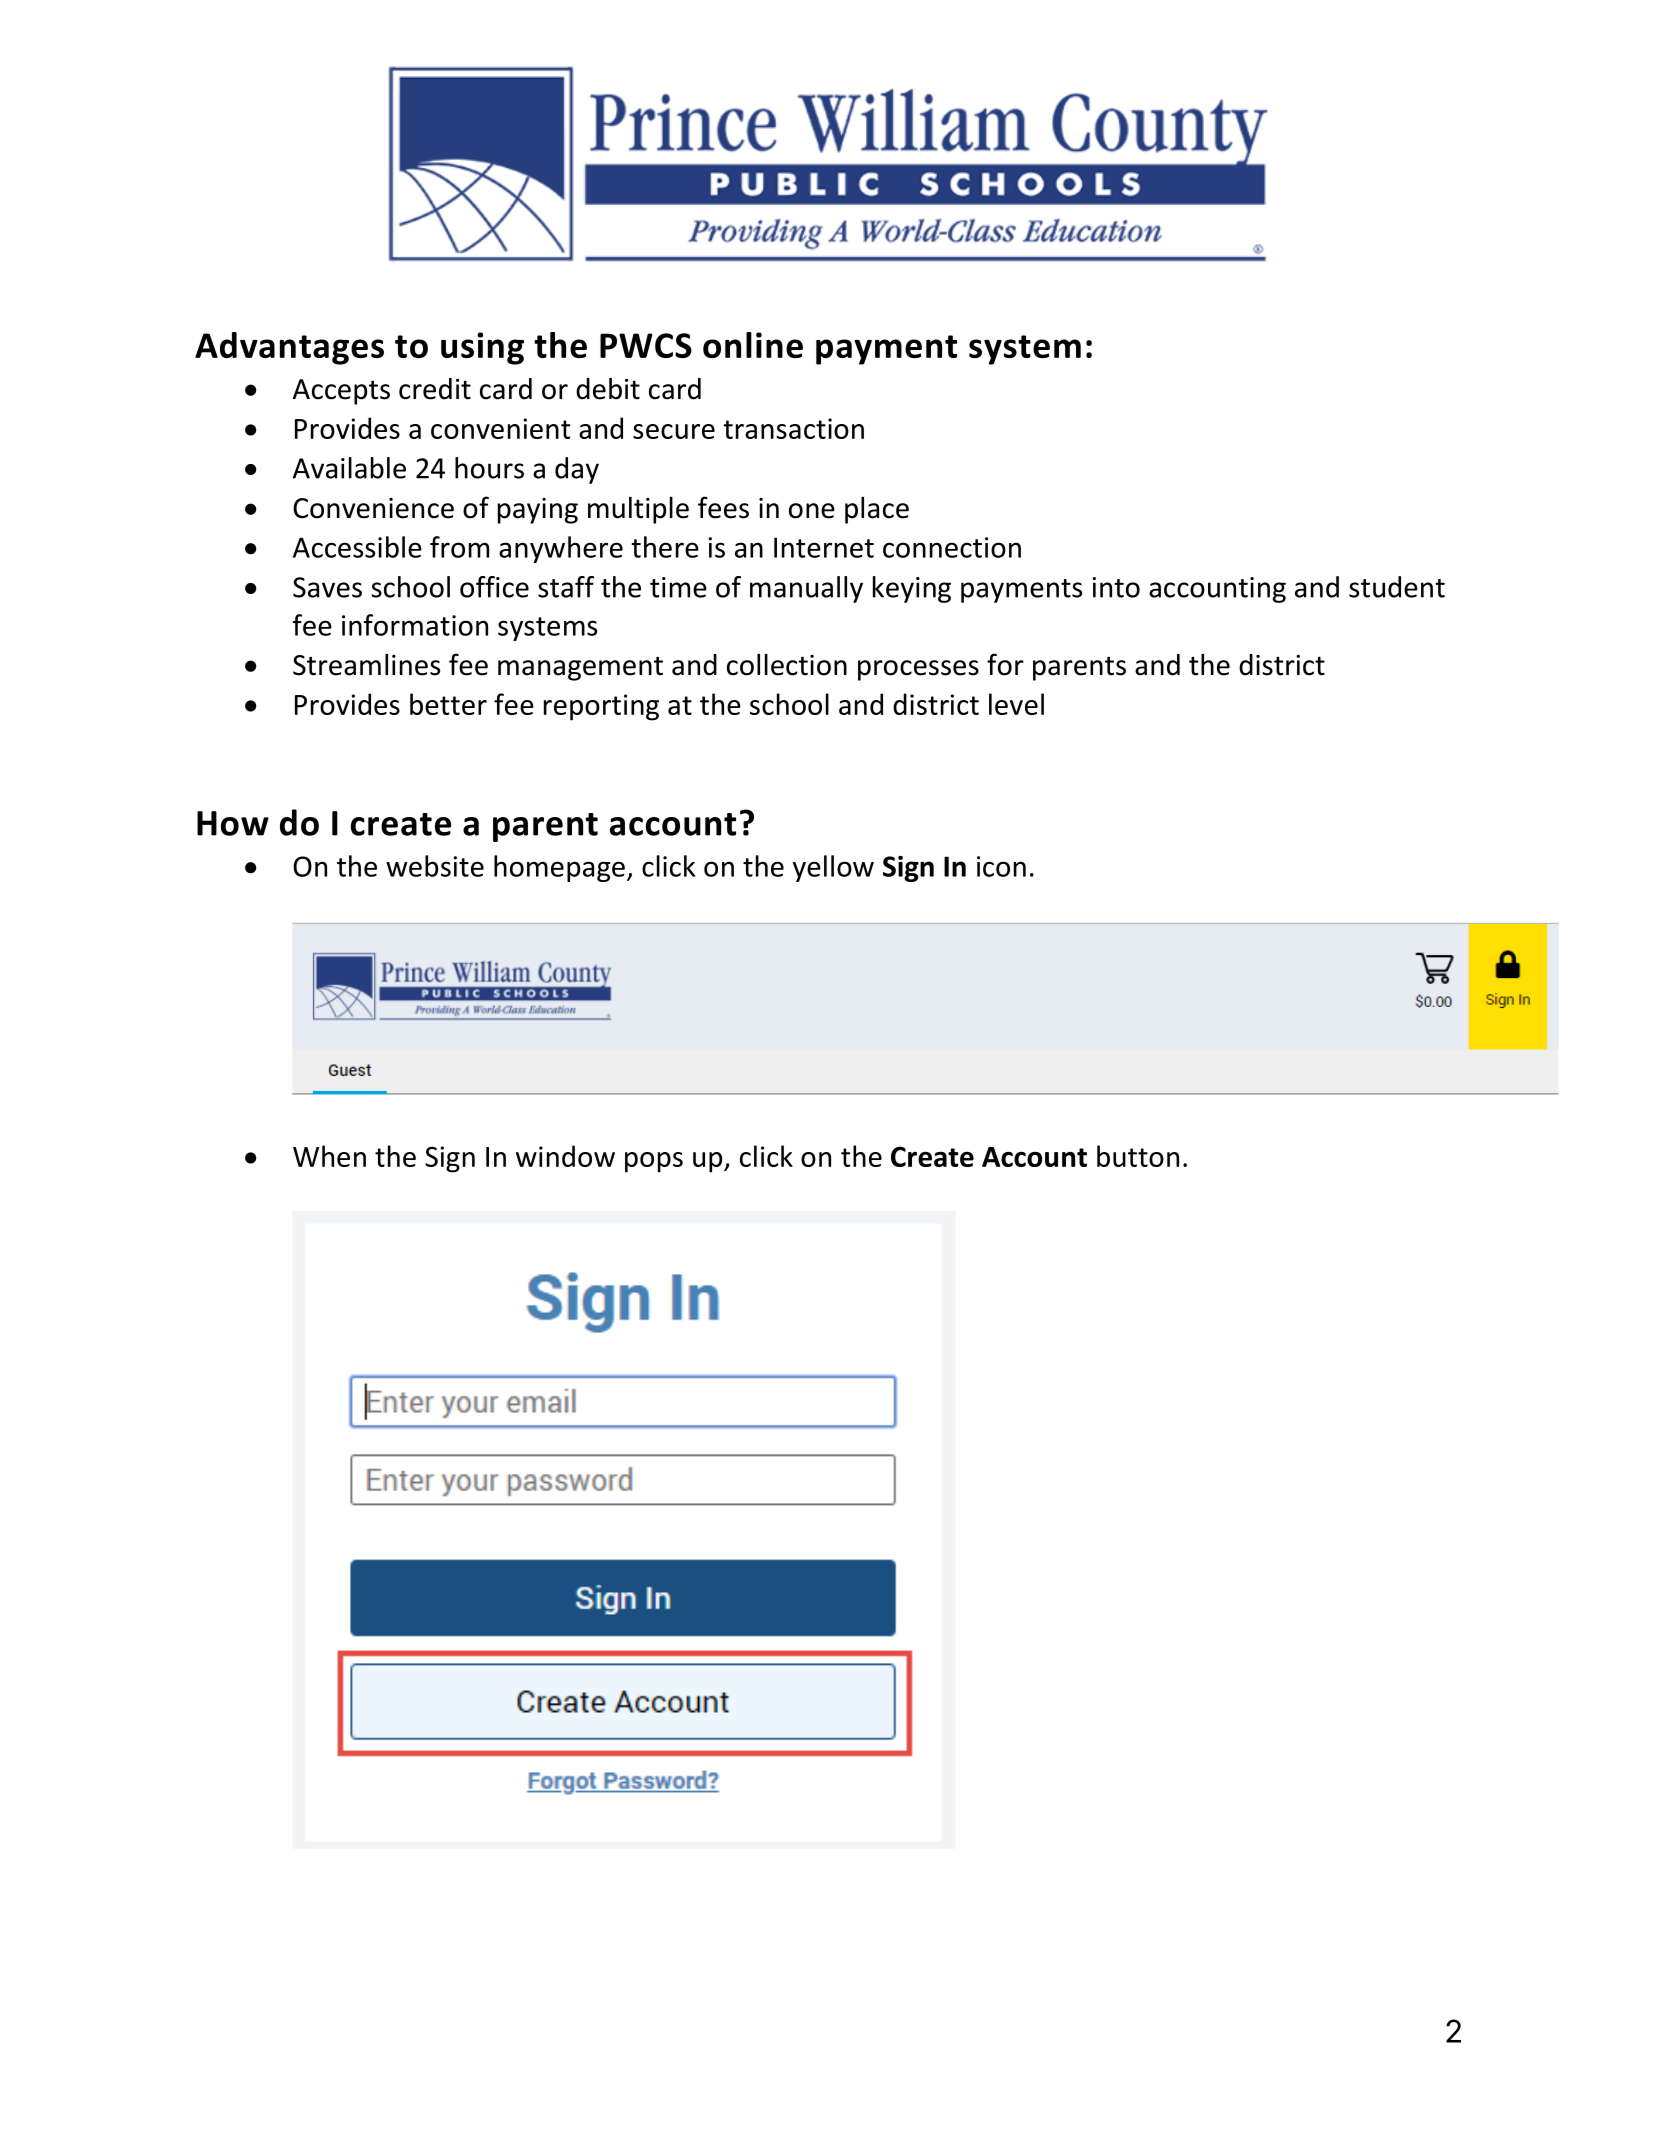 This screenshot has width=1656, height=2143. What do you see at coordinates (329, 1156) in the screenshot?
I see `When` at bounding box center [329, 1156].
